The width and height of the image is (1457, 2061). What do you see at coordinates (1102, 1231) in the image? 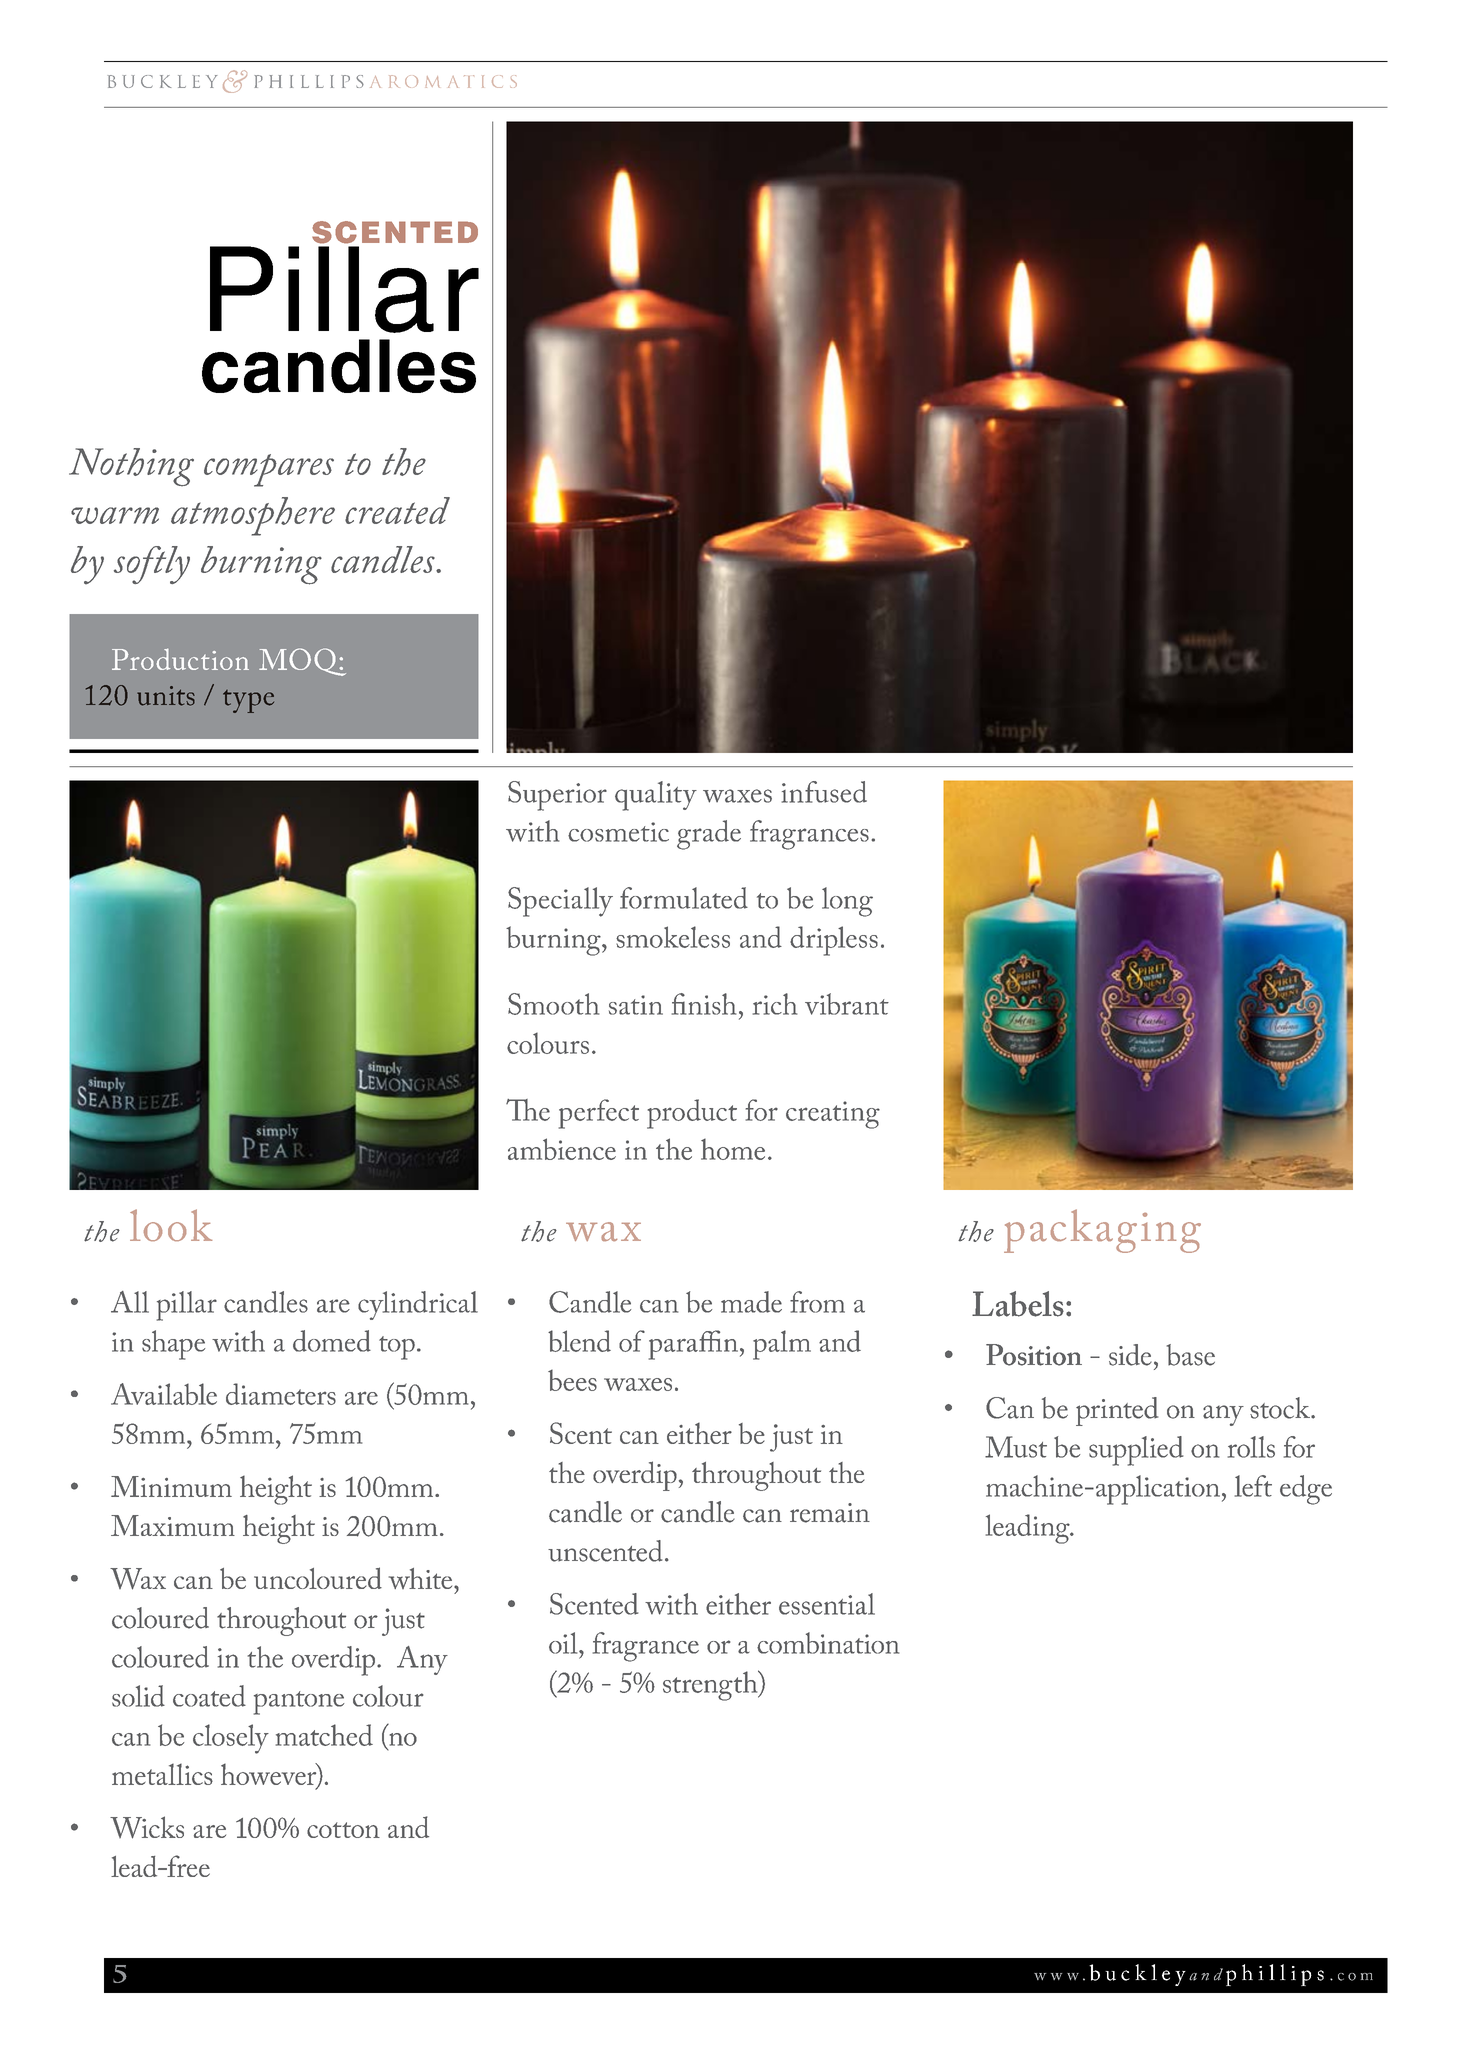
I see `packaging` at bounding box center [1102, 1231].
